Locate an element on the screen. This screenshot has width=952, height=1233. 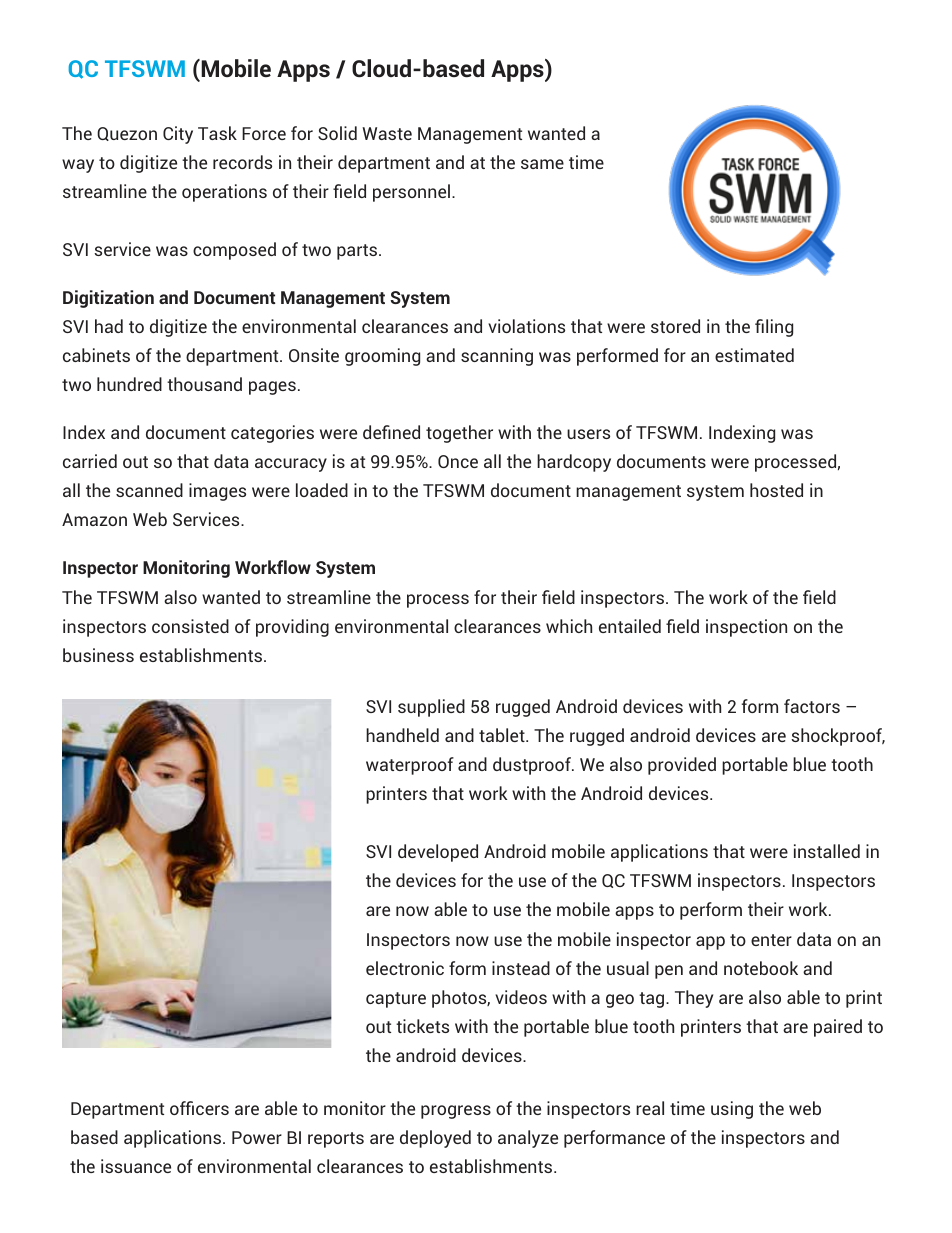
using is located at coordinates (732, 1110).
